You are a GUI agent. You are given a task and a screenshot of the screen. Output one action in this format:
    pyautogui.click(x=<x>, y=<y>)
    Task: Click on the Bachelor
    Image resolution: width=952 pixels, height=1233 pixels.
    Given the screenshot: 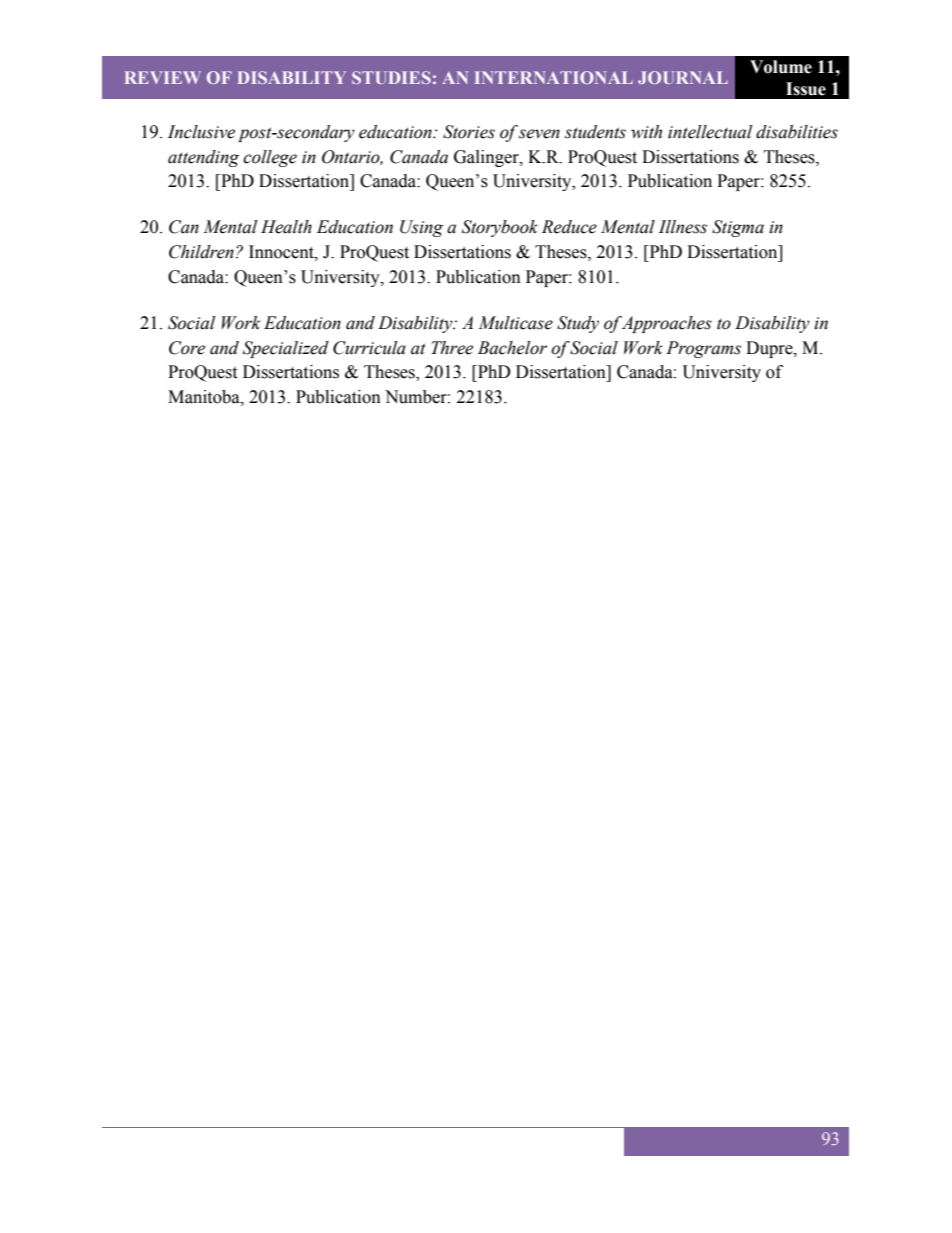 What is the action you would take?
    pyautogui.click(x=512, y=348)
